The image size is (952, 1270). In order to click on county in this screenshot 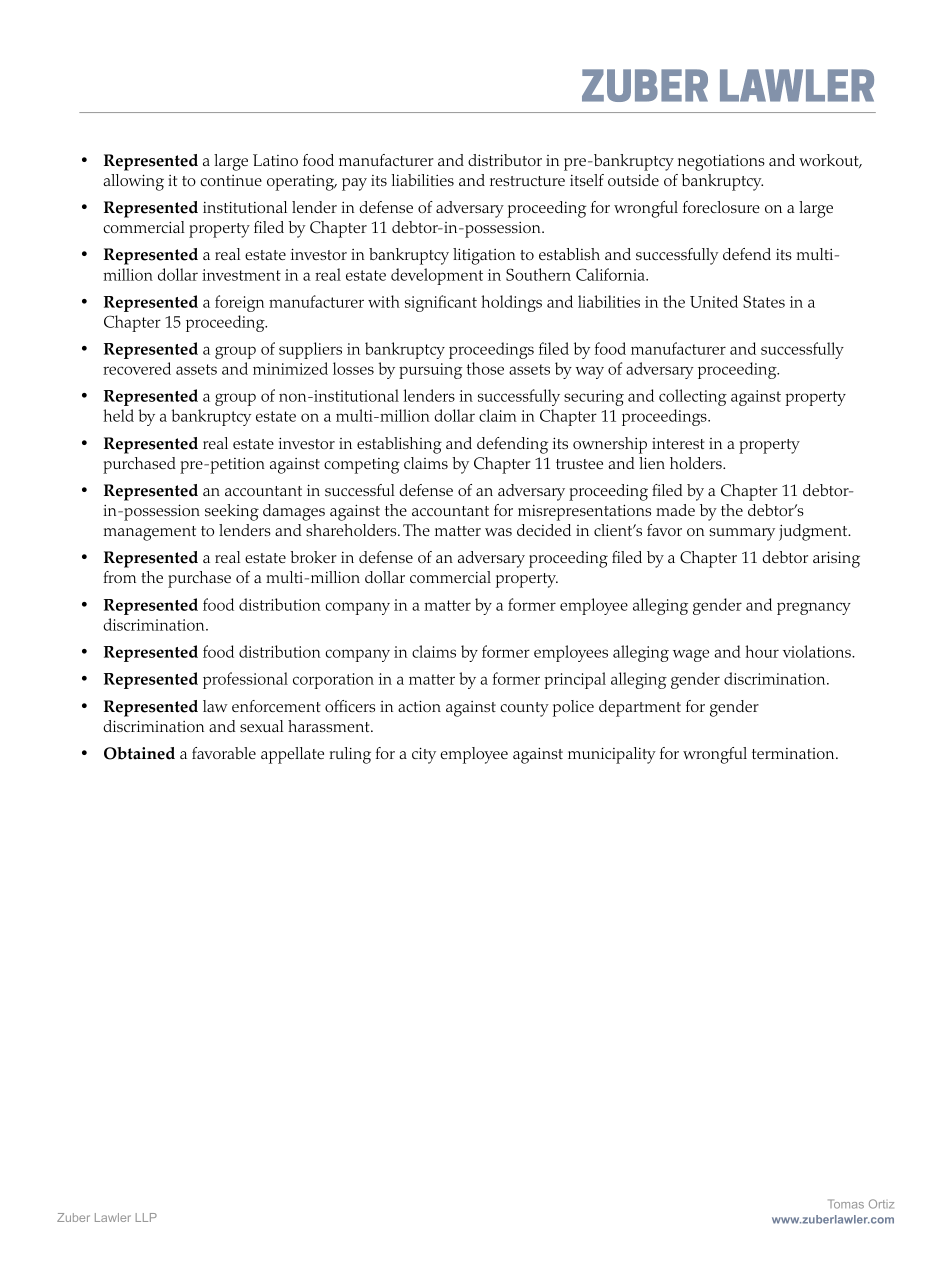, I will do `click(524, 709)`.
